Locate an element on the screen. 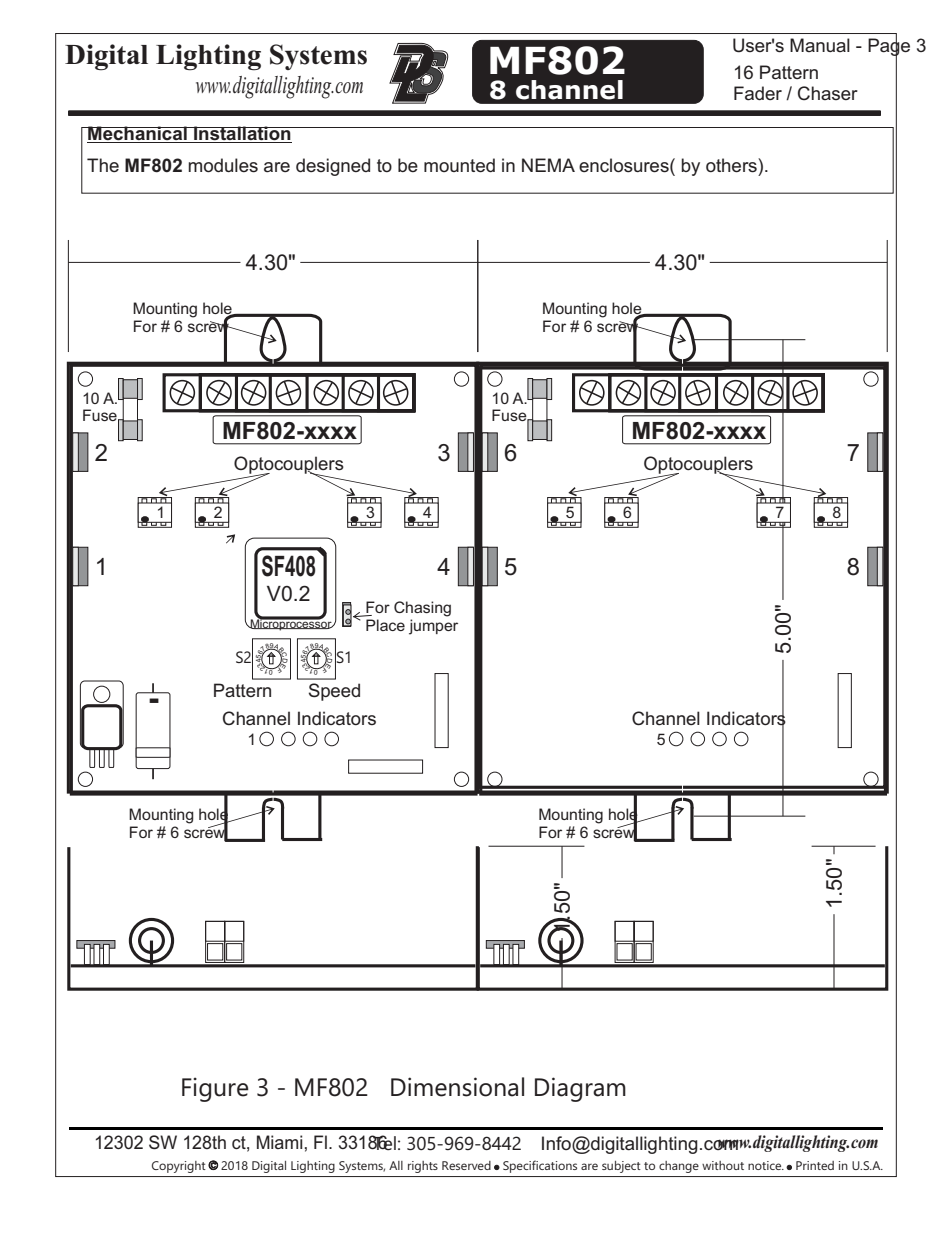 This screenshot has width=952, height=1233. Diagram is located at coordinates (580, 1089).
